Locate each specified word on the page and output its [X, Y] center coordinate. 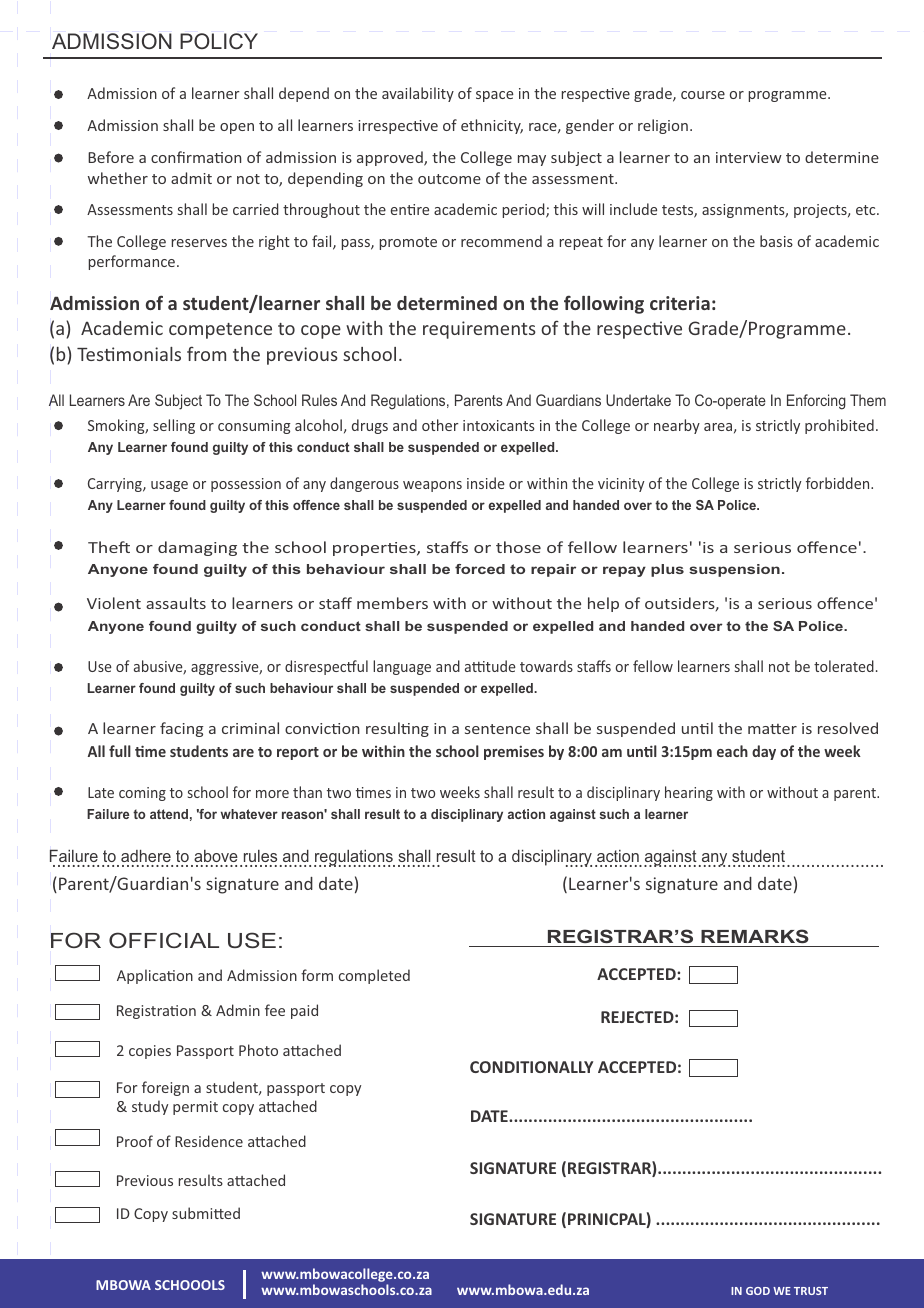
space [494, 96]
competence [220, 331]
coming [142, 794]
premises [514, 752]
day [764, 752]
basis [776, 241]
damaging [197, 548]
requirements [479, 330]
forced [480, 569]
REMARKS [755, 936]
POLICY [219, 41]
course [703, 95]
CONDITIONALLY [531, 1067]
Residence [209, 1141]
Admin [238, 1010]
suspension [734, 570]
